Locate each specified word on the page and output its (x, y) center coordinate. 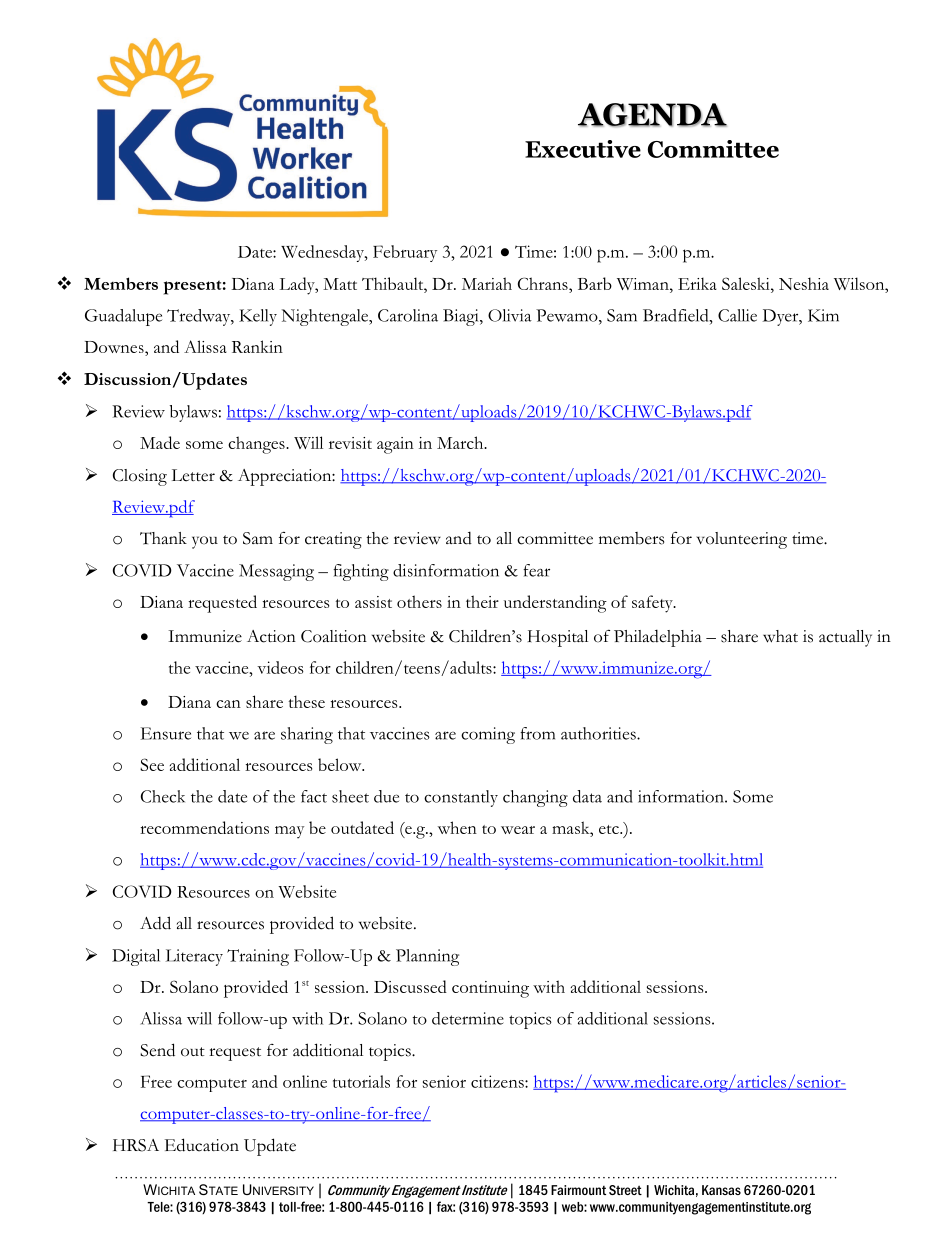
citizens (498, 1081)
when (457, 827)
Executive (583, 149)
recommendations (204, 827)
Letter (193, 475)
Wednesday (323, 253)
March (461, 442)
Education (202, 1145)
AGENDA (652, 115)
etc (610, 829)
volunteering (741, 540)
